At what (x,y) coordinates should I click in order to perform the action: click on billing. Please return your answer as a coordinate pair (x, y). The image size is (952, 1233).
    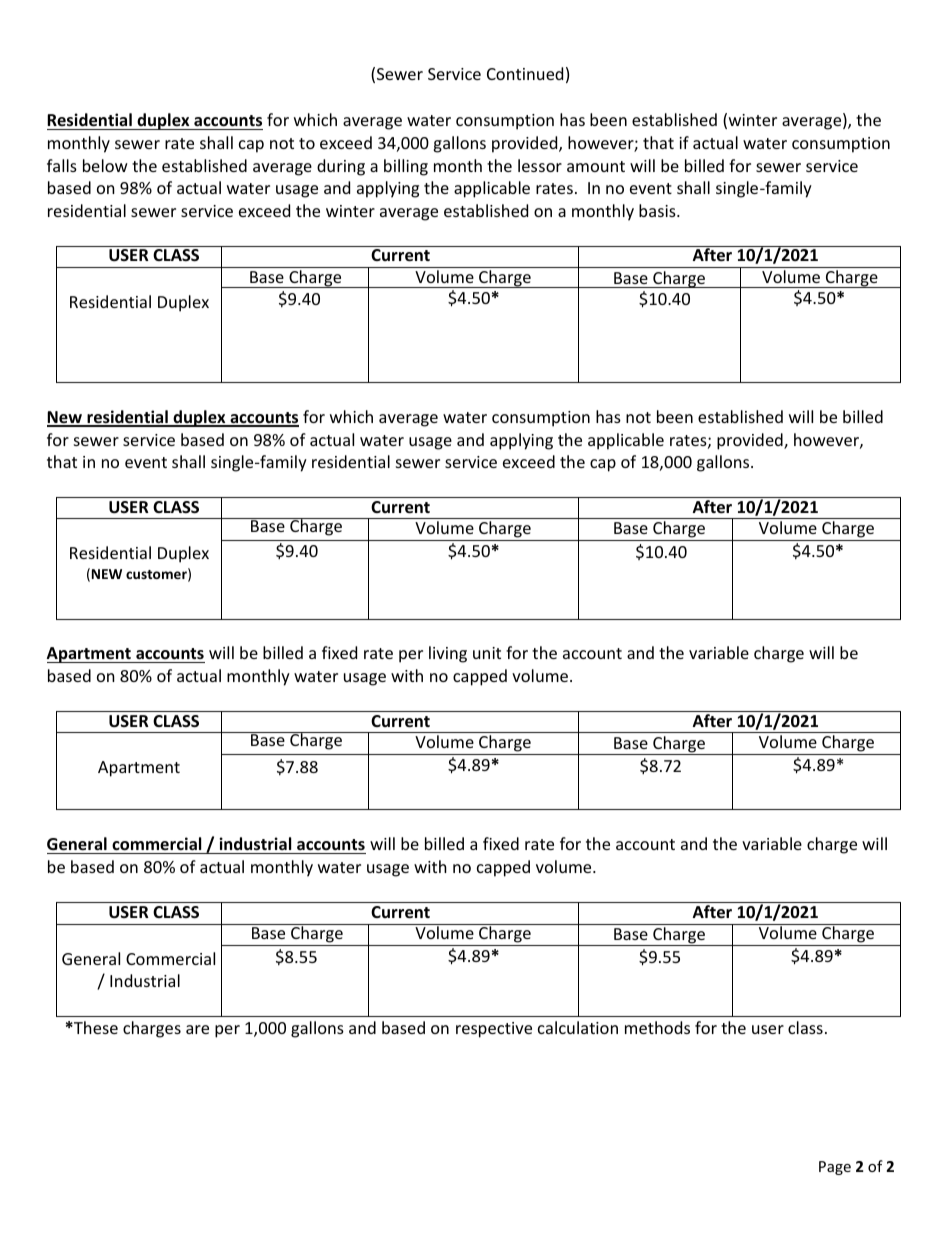
    Looking at the image, I should click on (406, 167).
